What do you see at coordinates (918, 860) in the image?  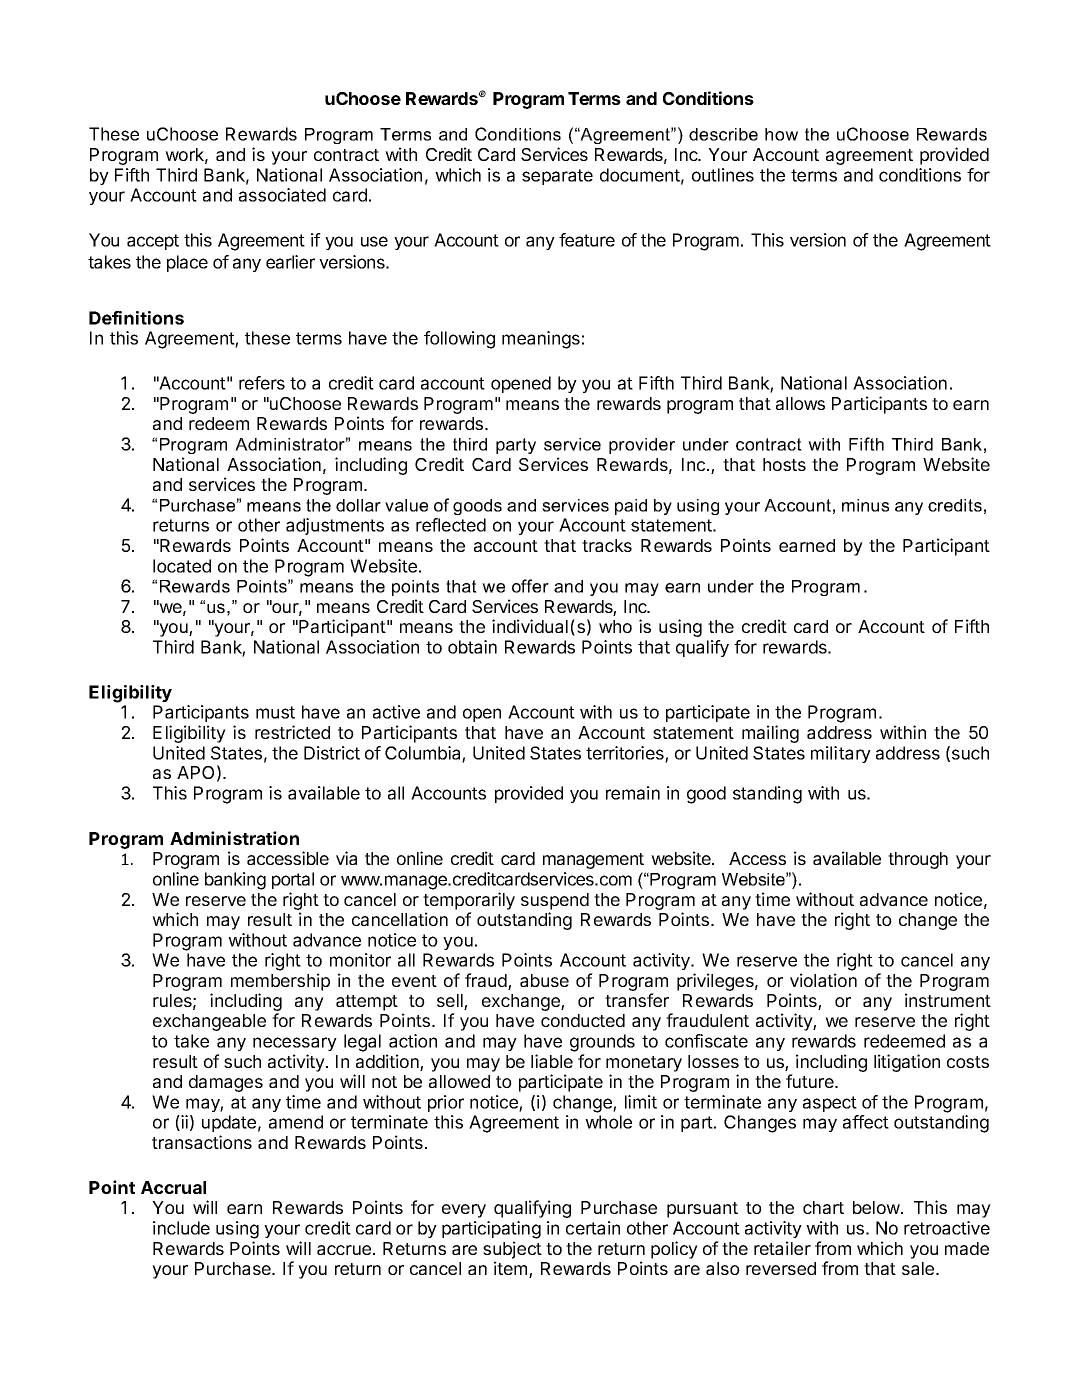 I see `through` at bounding box center [918, 860].
